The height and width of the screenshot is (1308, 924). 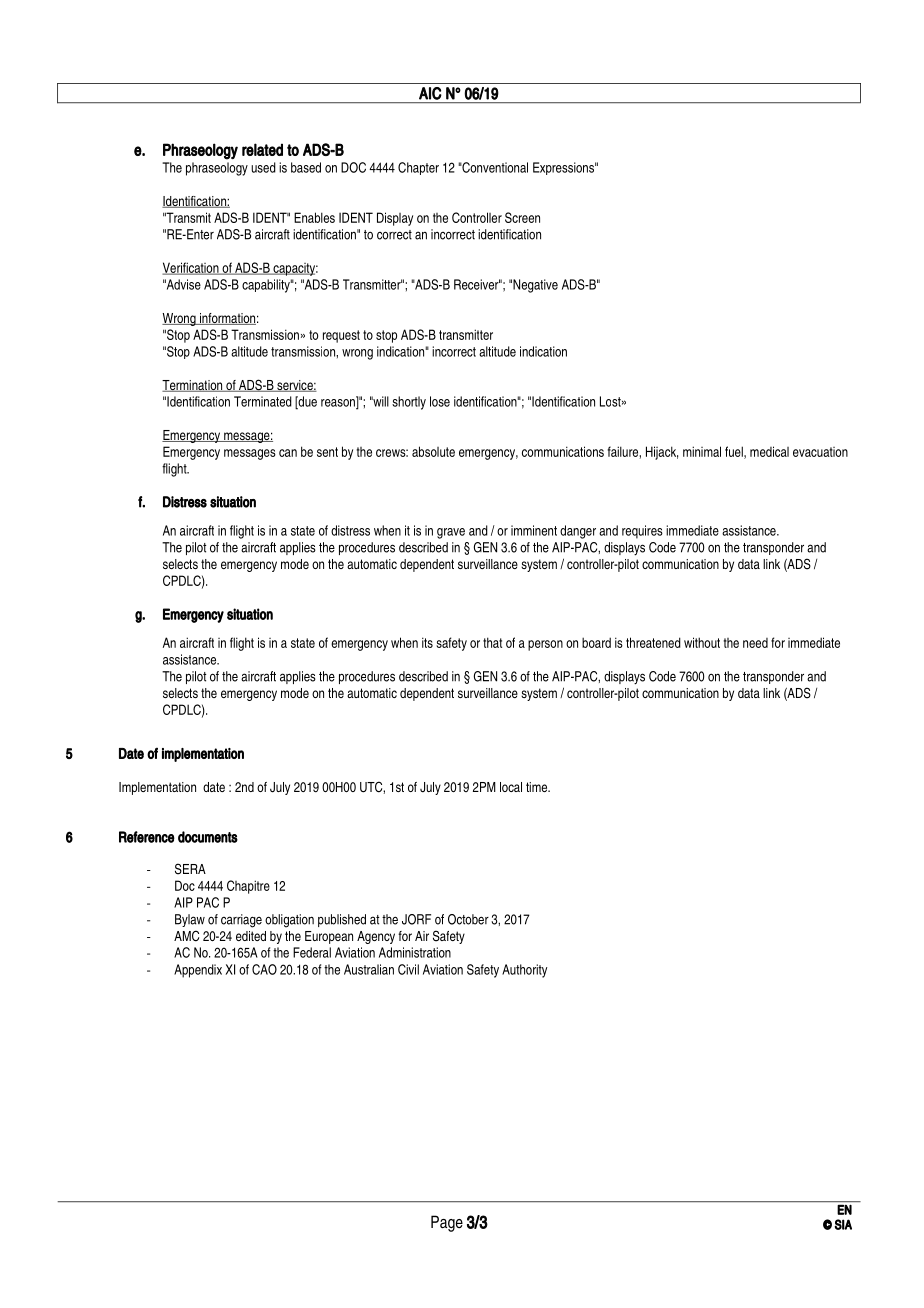 What do you see at coordinates (251, 936) in the screenshot?
I see `edited` at bounding box center [251, 936].
